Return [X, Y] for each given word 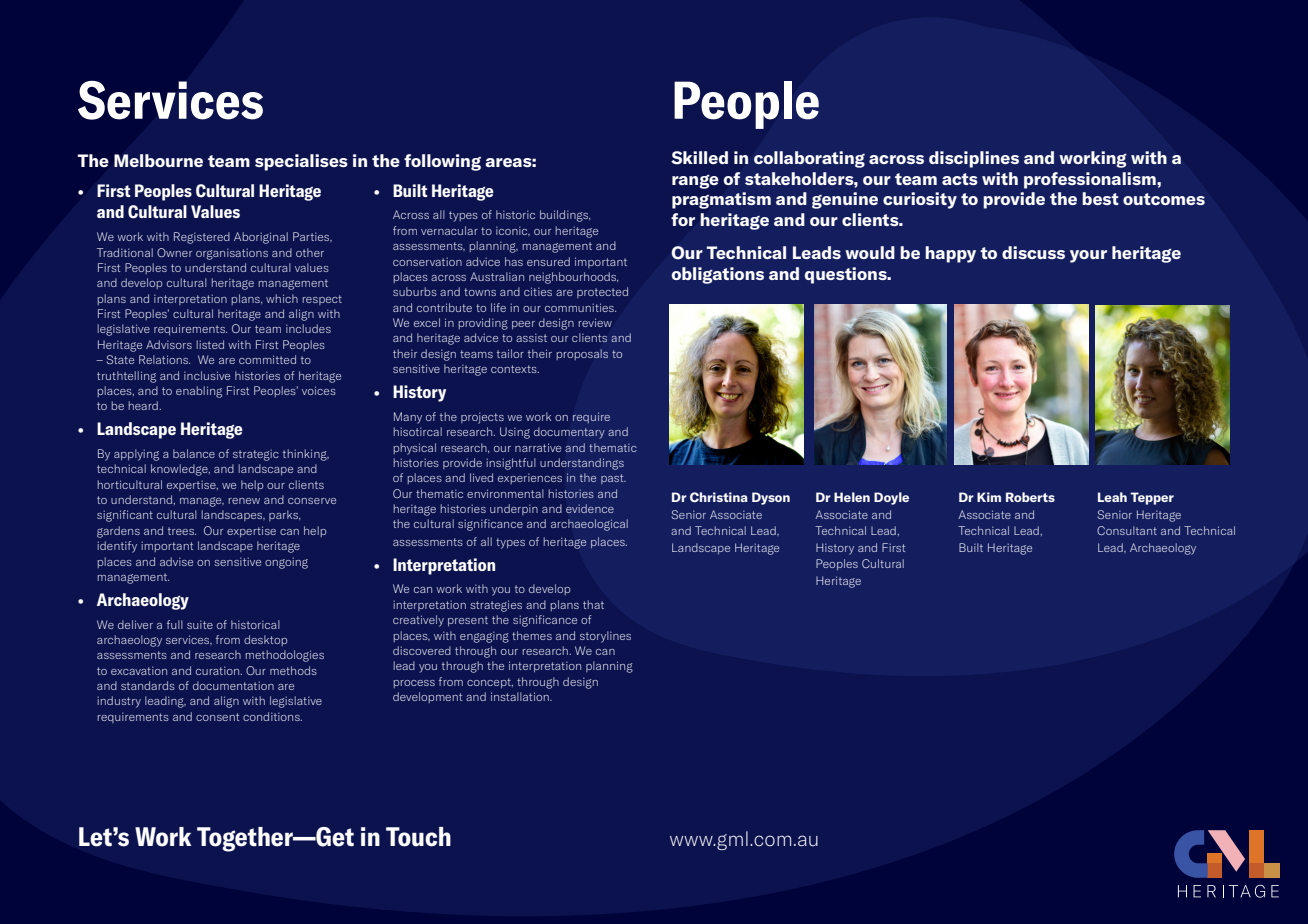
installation [521, 696]
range [695, 181]
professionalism [1091, 180]
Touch [418, 837]
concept [490, 683]
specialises [301, 162]
